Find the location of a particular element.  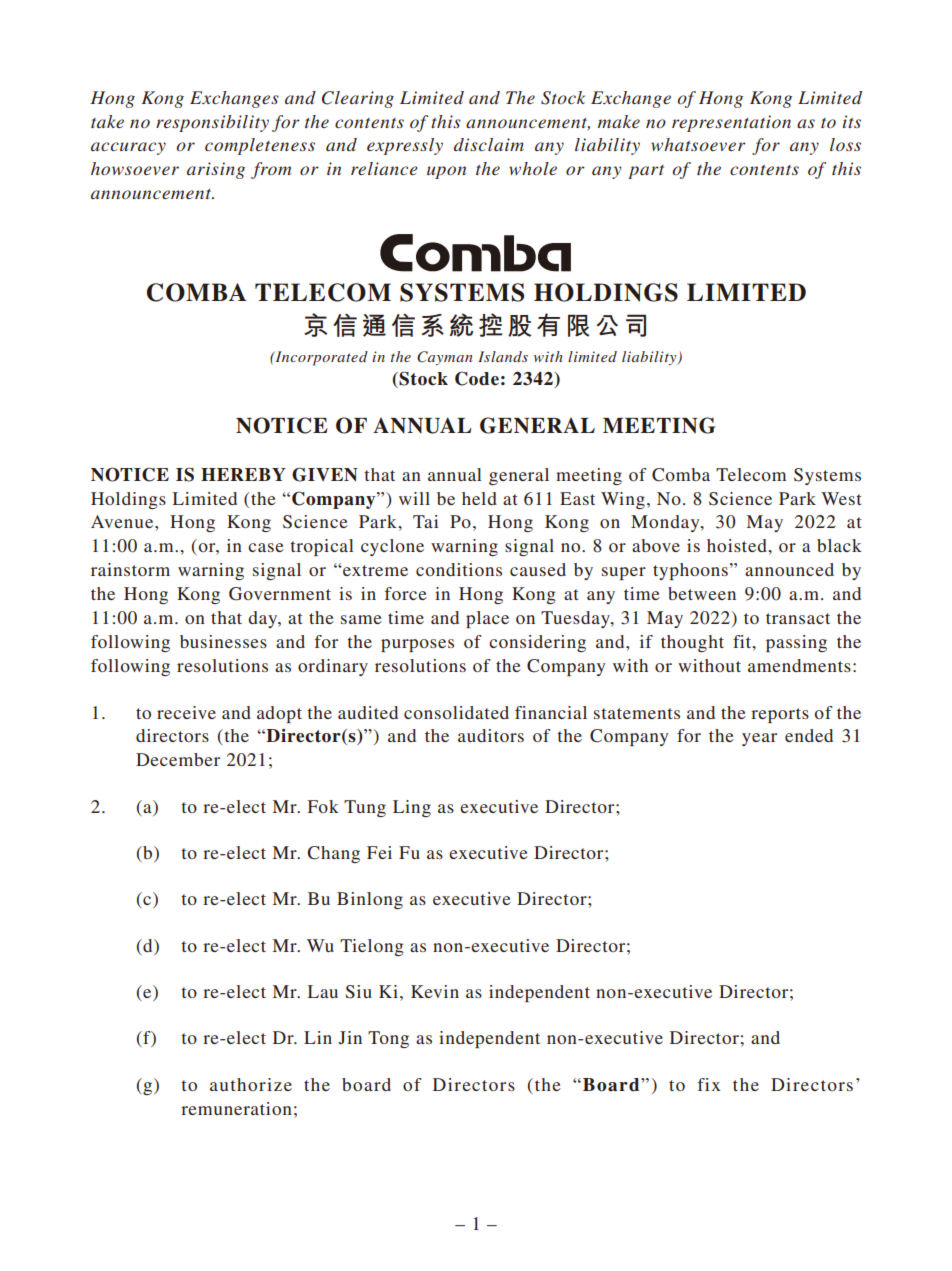

place is located at coordinates (487, 619).
